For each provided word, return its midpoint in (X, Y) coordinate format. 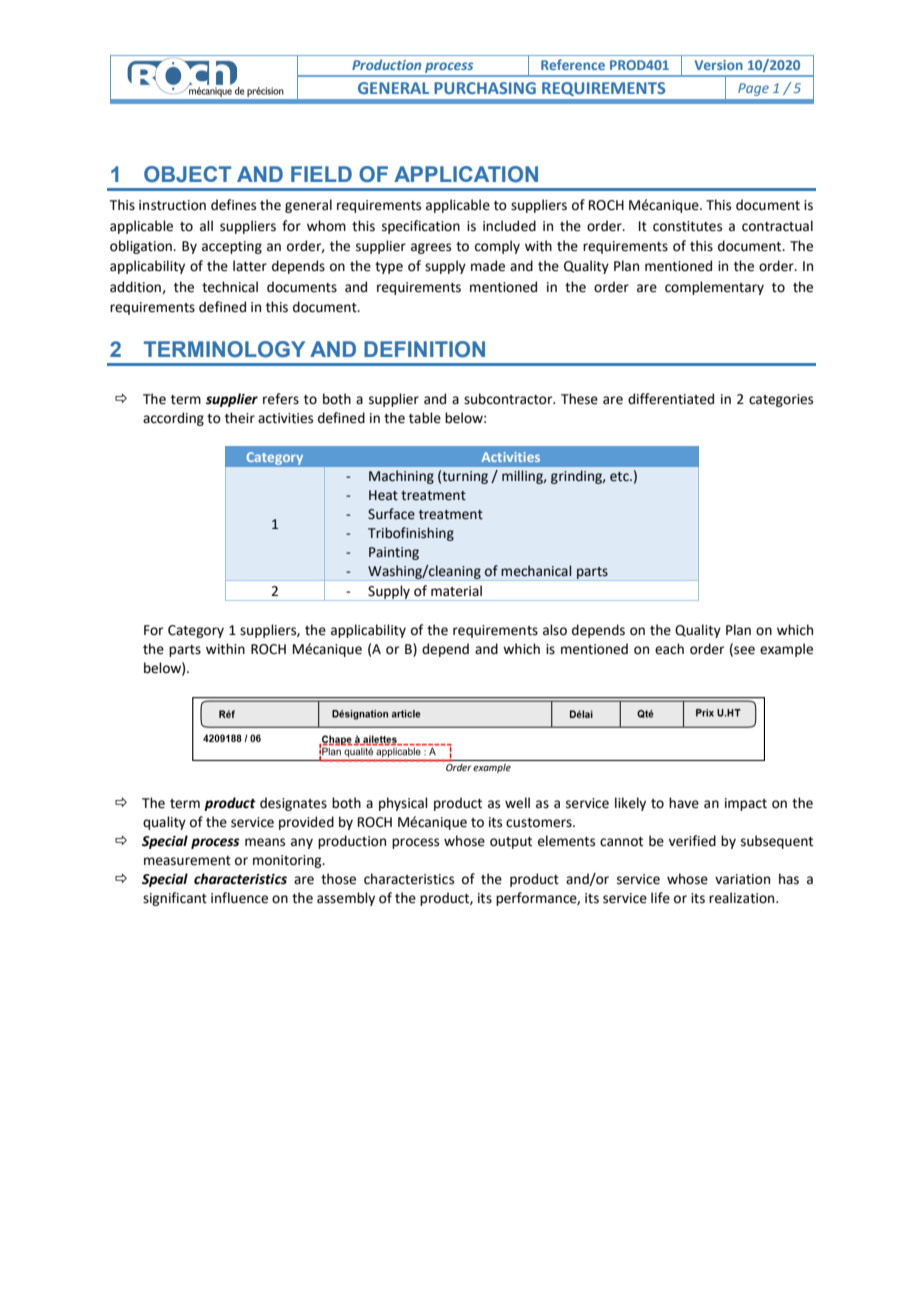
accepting (232, 247)
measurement (187, 861)
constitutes (687, 226)
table (425, 418)
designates (293, 804)
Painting (394, 553)
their (240, 418)
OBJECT (187, 174)
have (684, 803)
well (517, 803)
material (456, 591)
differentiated (671, 399)
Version (719, 65)
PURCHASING (485, 88)
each (669, 649)
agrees (431, 248)
